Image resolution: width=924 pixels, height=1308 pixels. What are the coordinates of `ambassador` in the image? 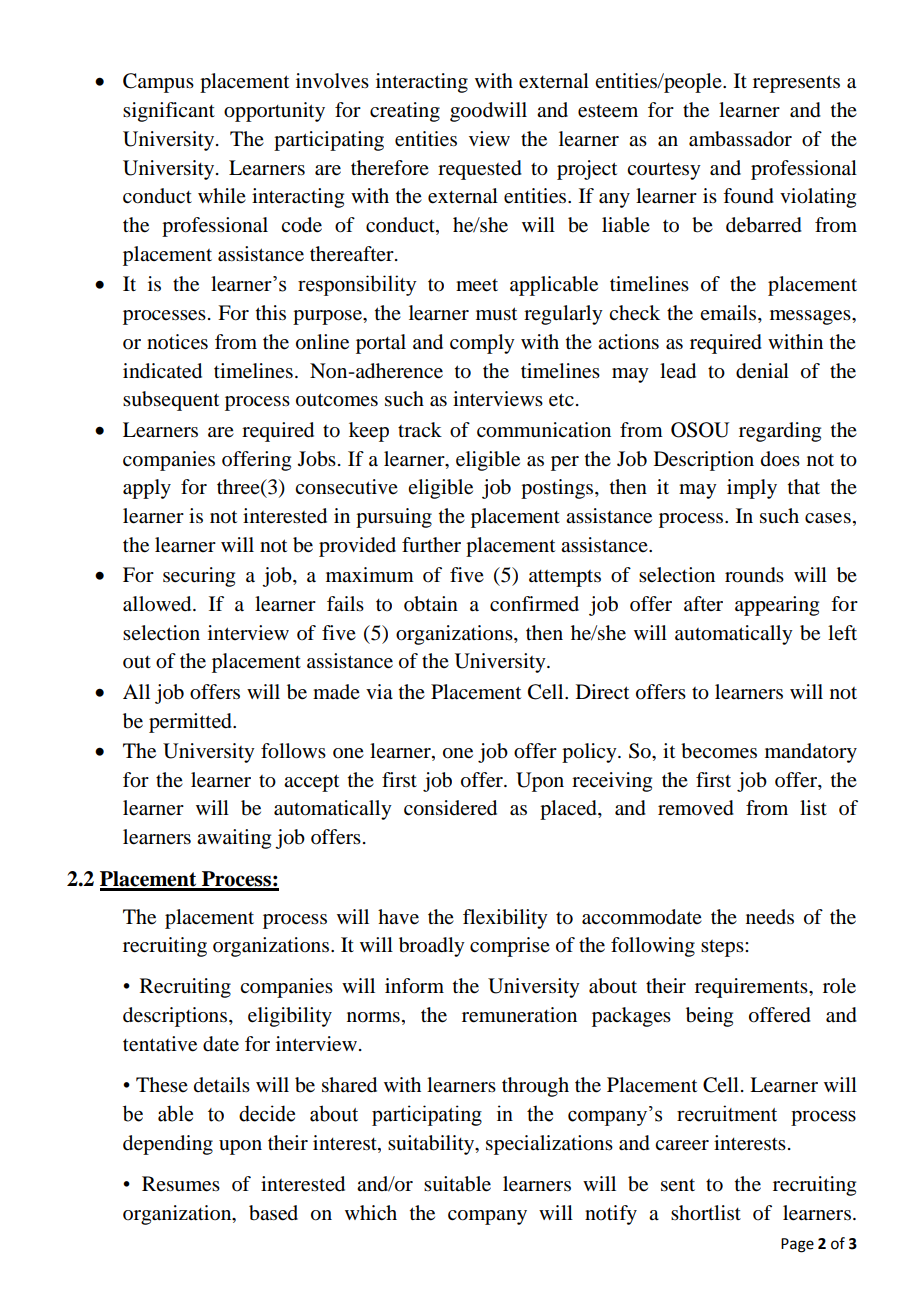 It's located at (740, 139).
